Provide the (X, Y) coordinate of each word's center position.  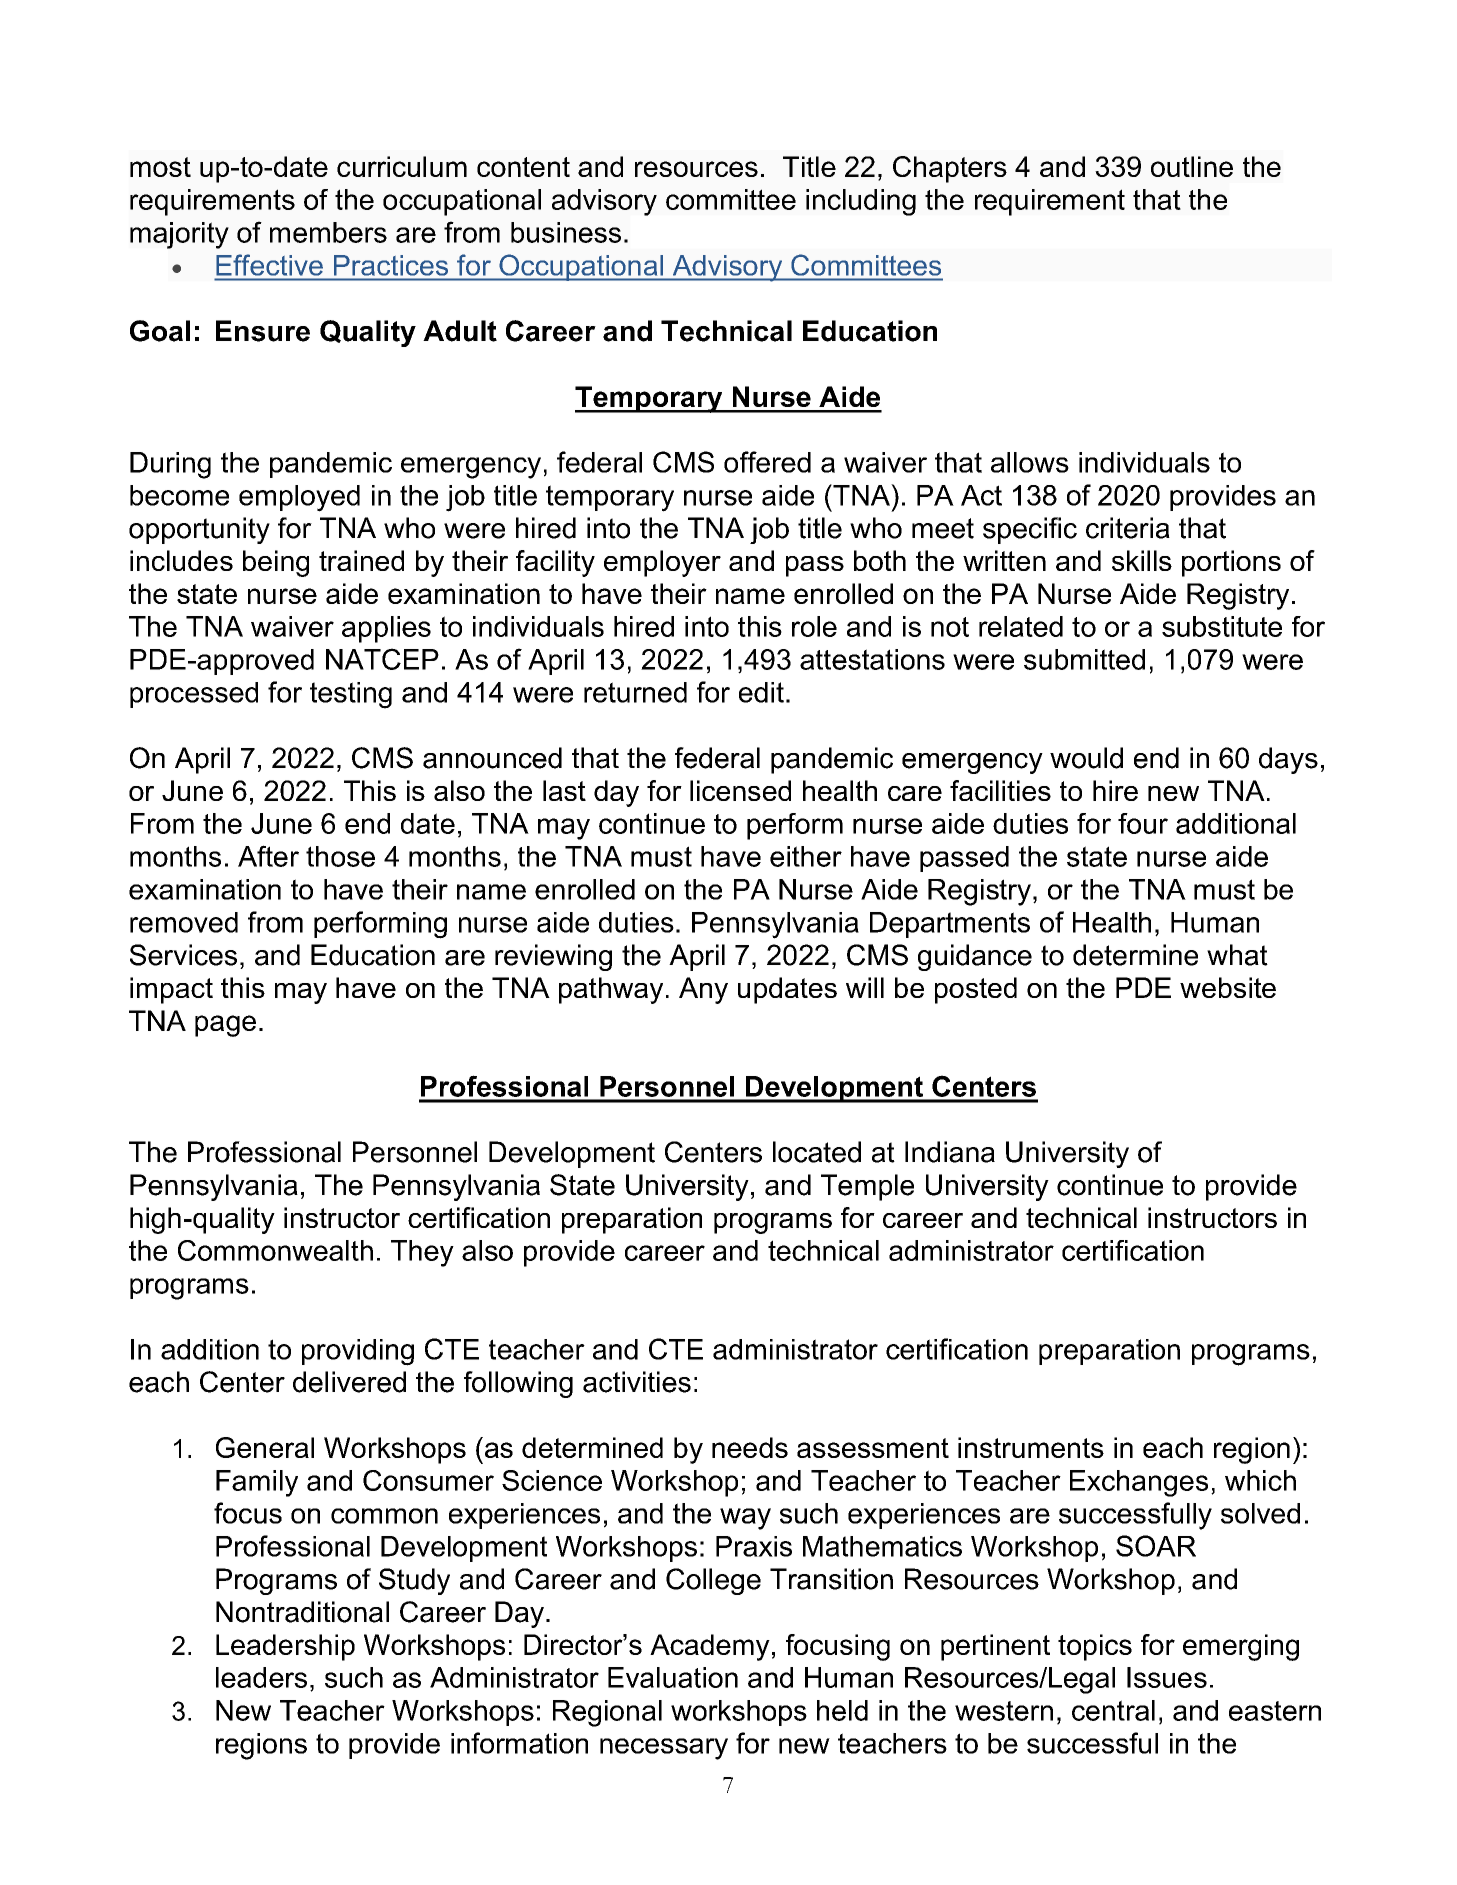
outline (1192, 166)
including (861, 202)
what (1237, 955)
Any (703, 990)
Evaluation (673, 1677)
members (328, 232)
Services (183, 955)
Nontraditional (302, 1612)
